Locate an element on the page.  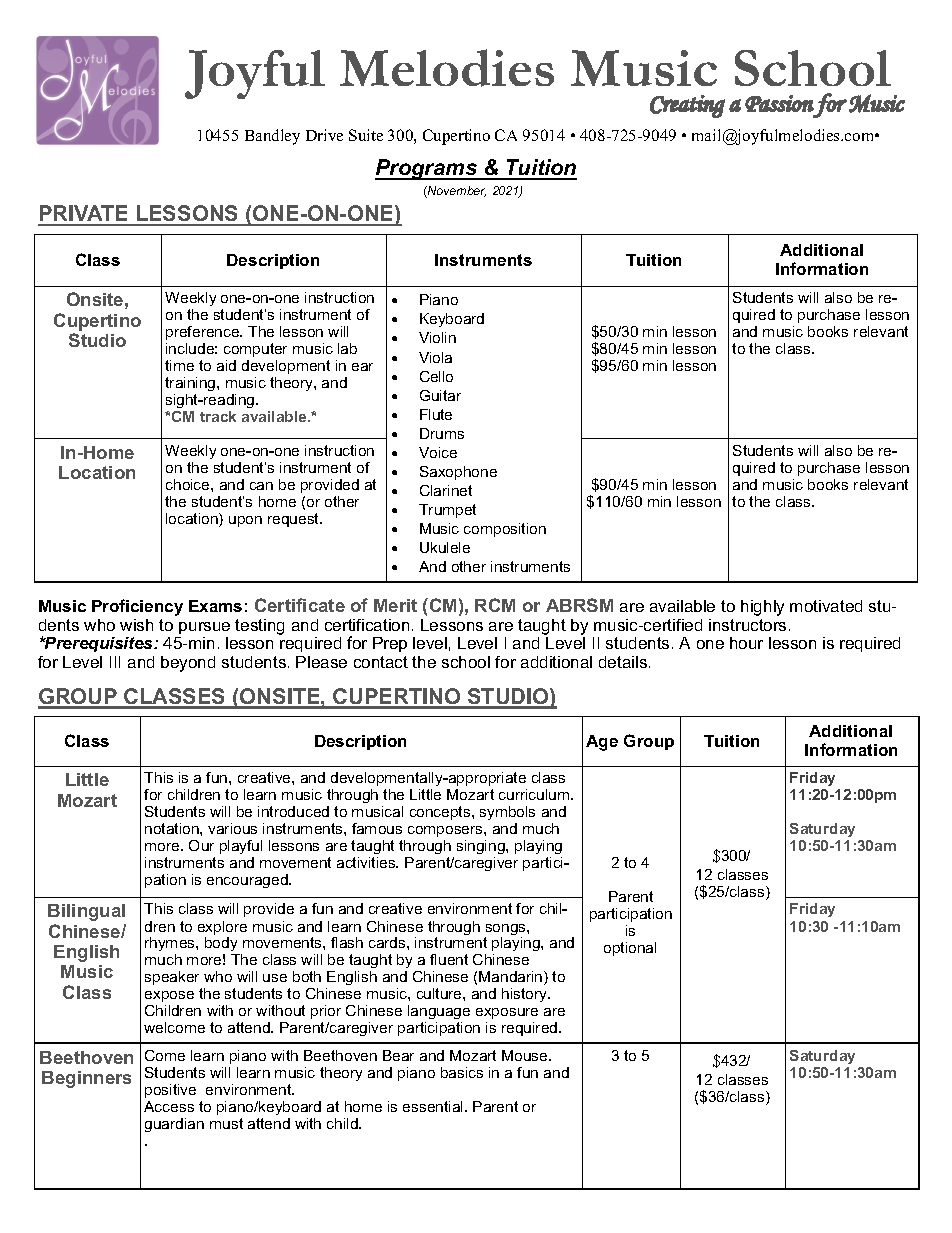
optional is located at coordinates (630, 949).
